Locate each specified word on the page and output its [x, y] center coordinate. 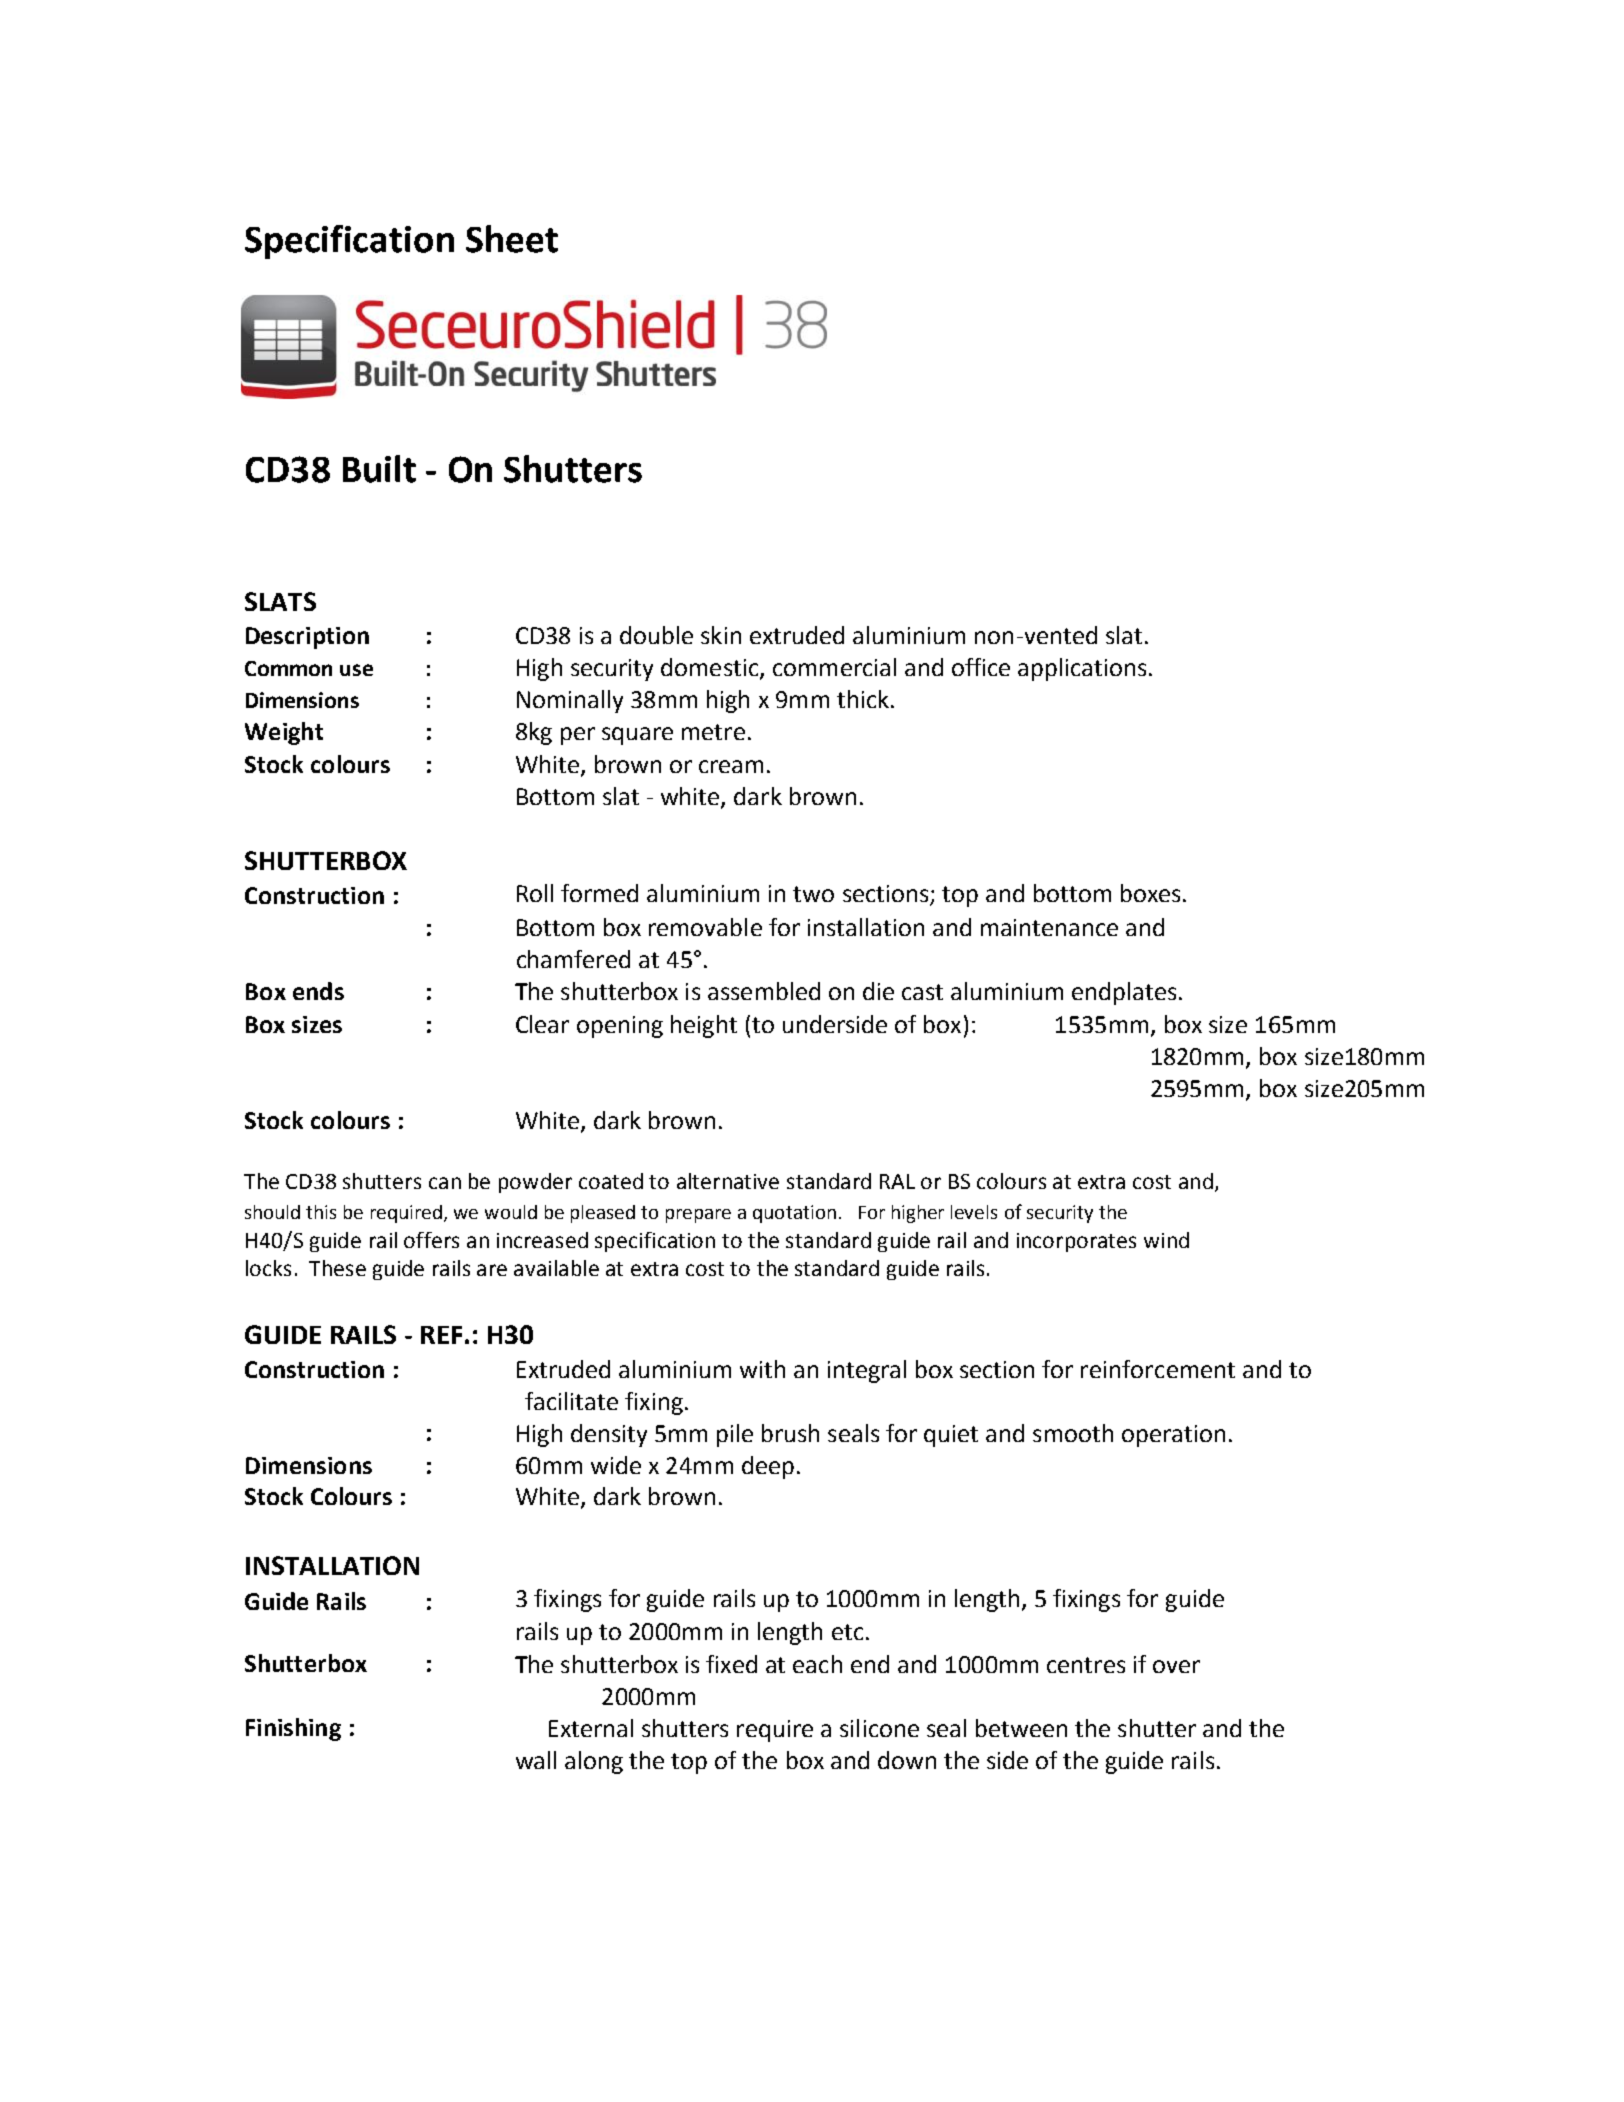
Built [379, 469]
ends [318, 991]
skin [721, 635]
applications [1082, 669]
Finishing [293, 1729]
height [704, 1026]
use [356, 670]
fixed [731, 1664]
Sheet [512, 239]
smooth [1073, 1433]
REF [441, 1335]
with [762, 1369]
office [981, 667]
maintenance [1049, 927]
